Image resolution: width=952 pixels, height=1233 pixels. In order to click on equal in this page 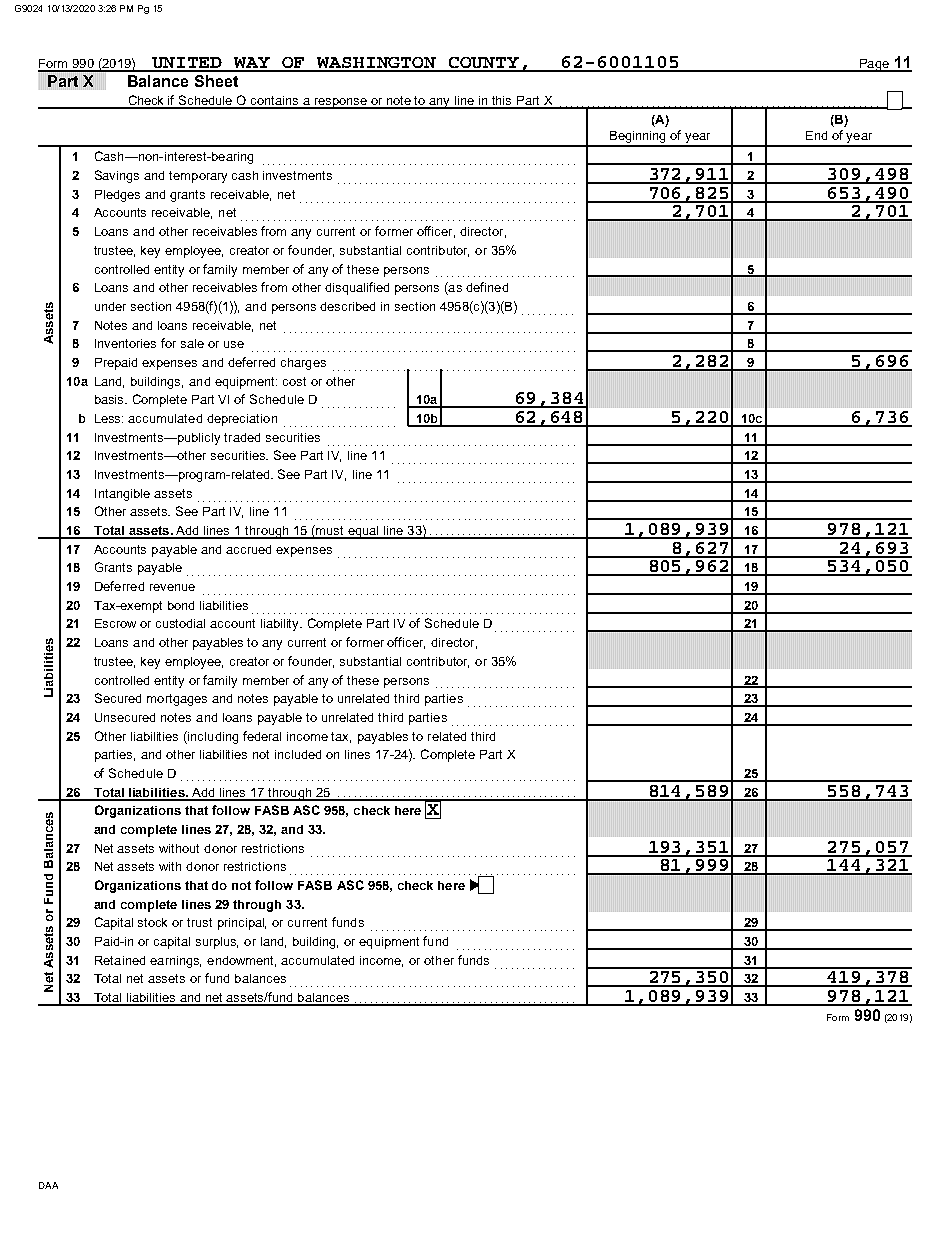, I will do `click(363, 532)`.
